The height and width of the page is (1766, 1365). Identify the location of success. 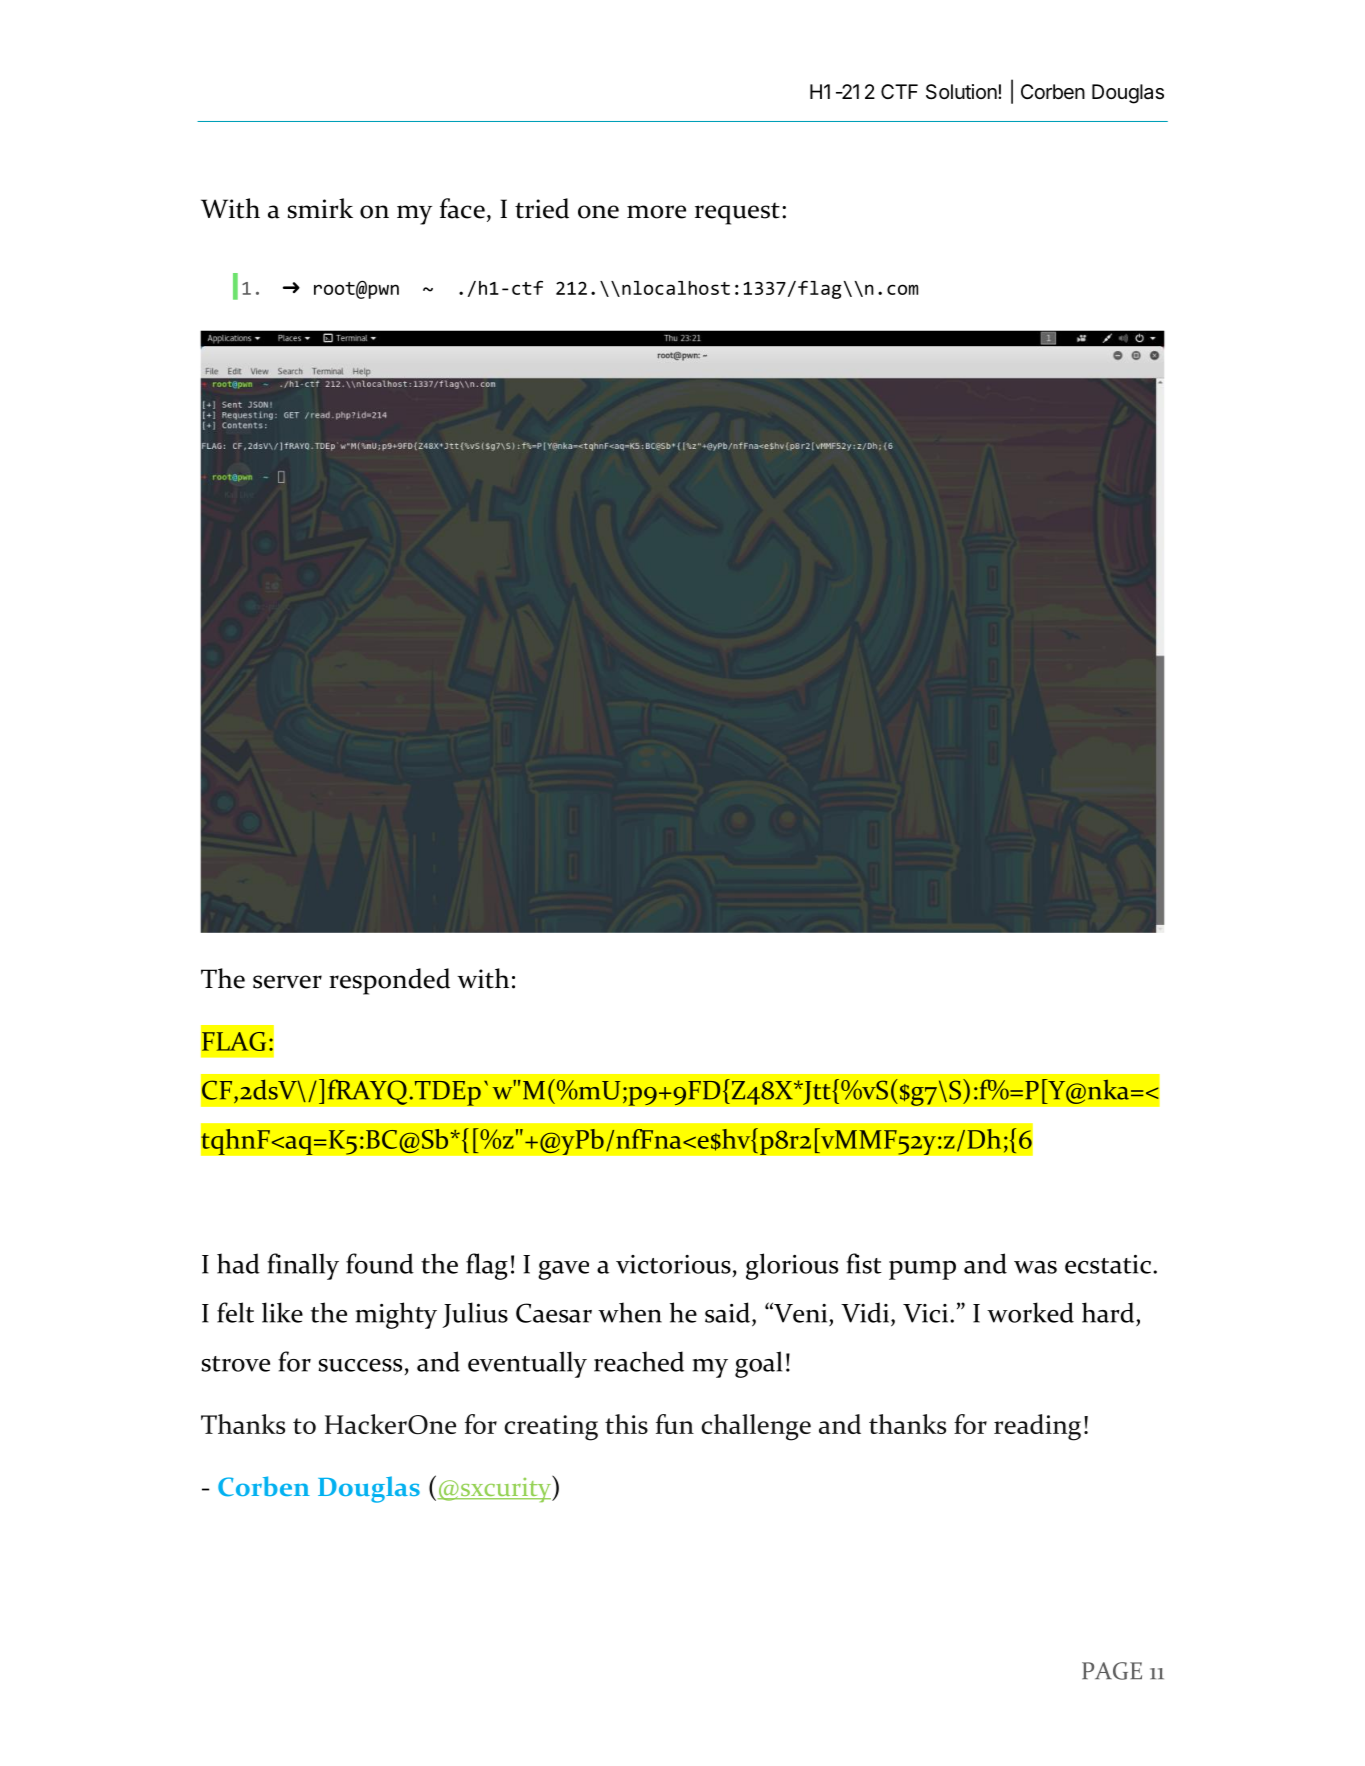
(360, 1365).
